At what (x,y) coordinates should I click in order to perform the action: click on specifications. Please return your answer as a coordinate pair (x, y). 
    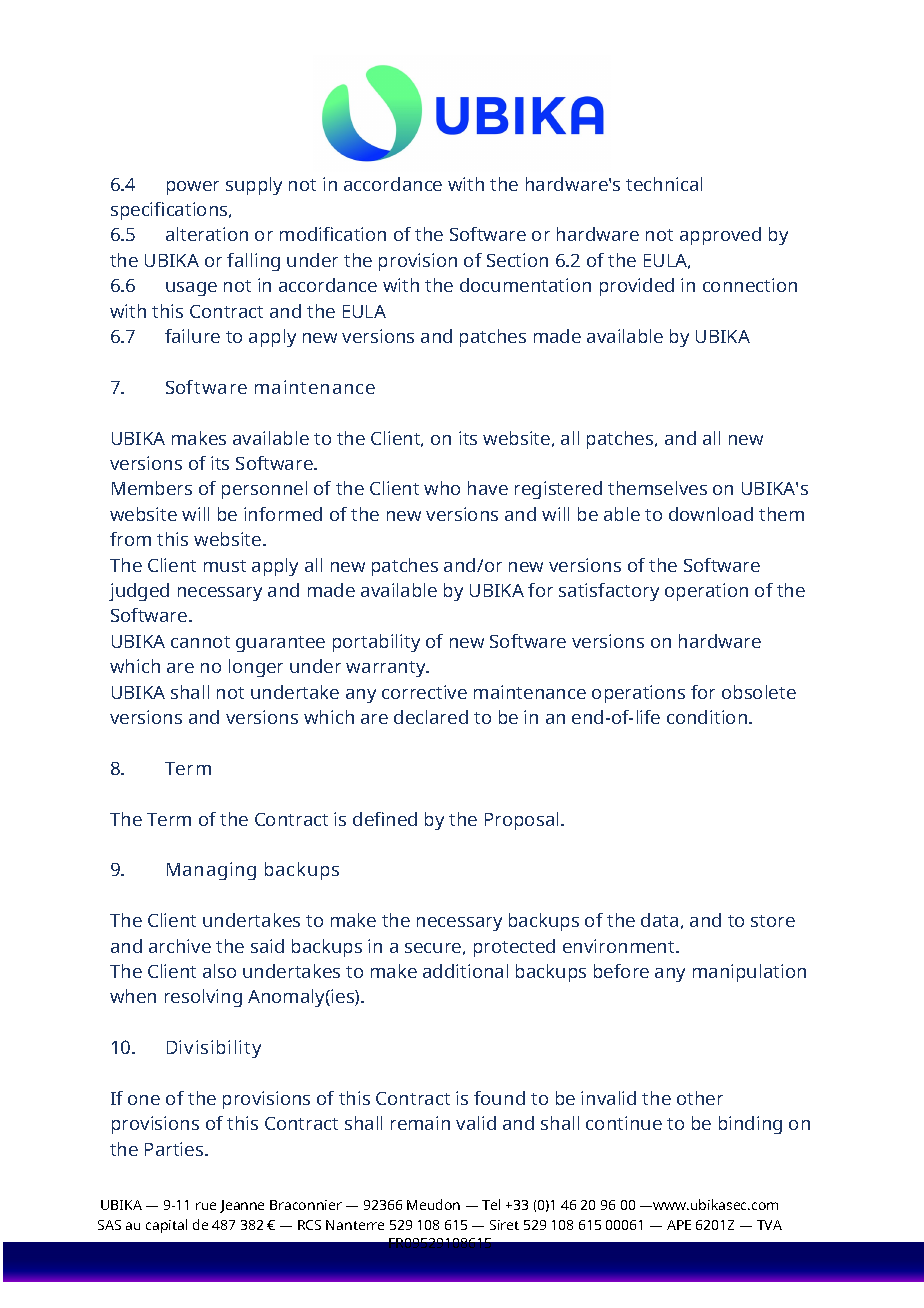
    Looking at the image, I should click on (170, 211).
